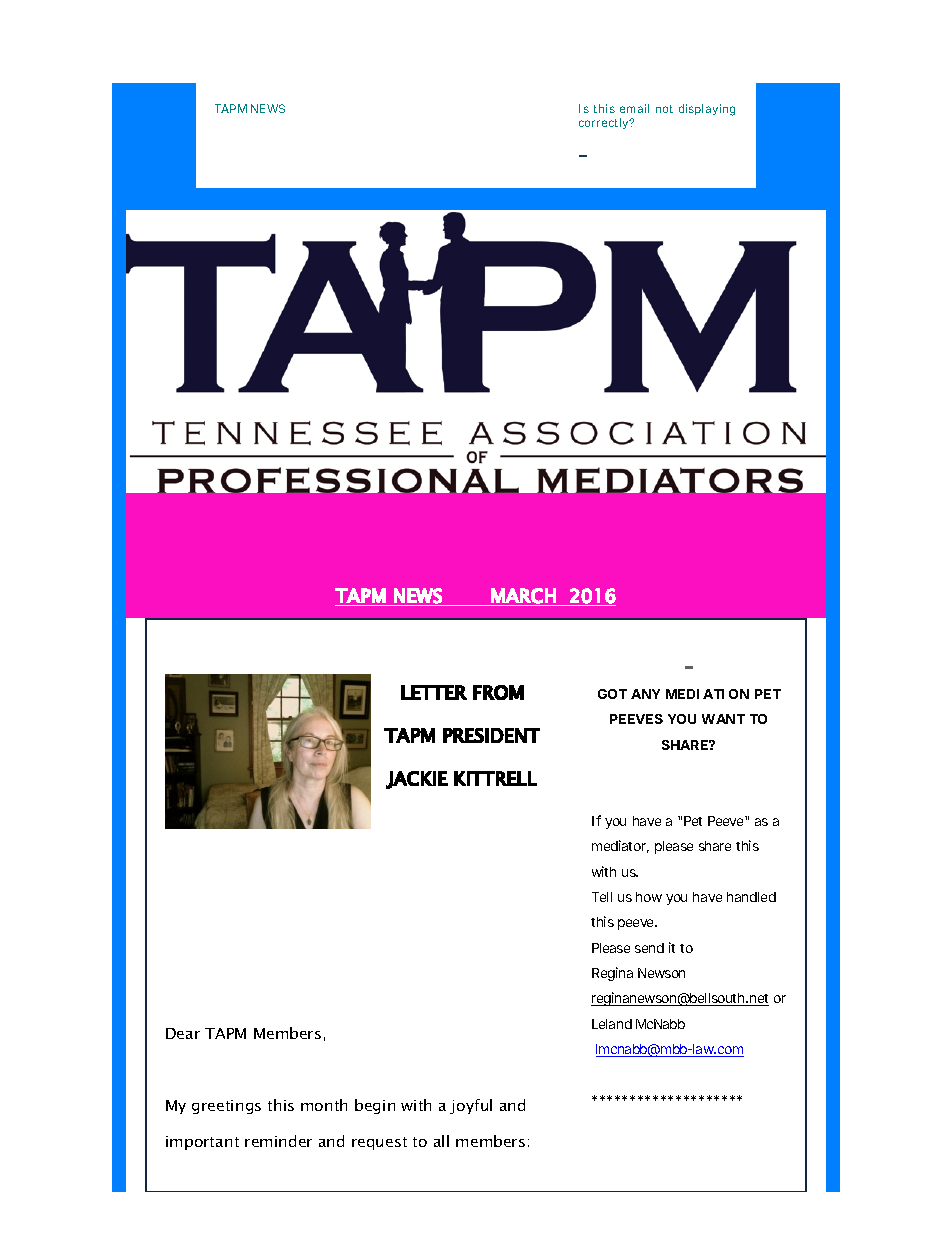  Describe the element at coordinates (602, 897) in the screenshot. I see `Tell` at that location.
